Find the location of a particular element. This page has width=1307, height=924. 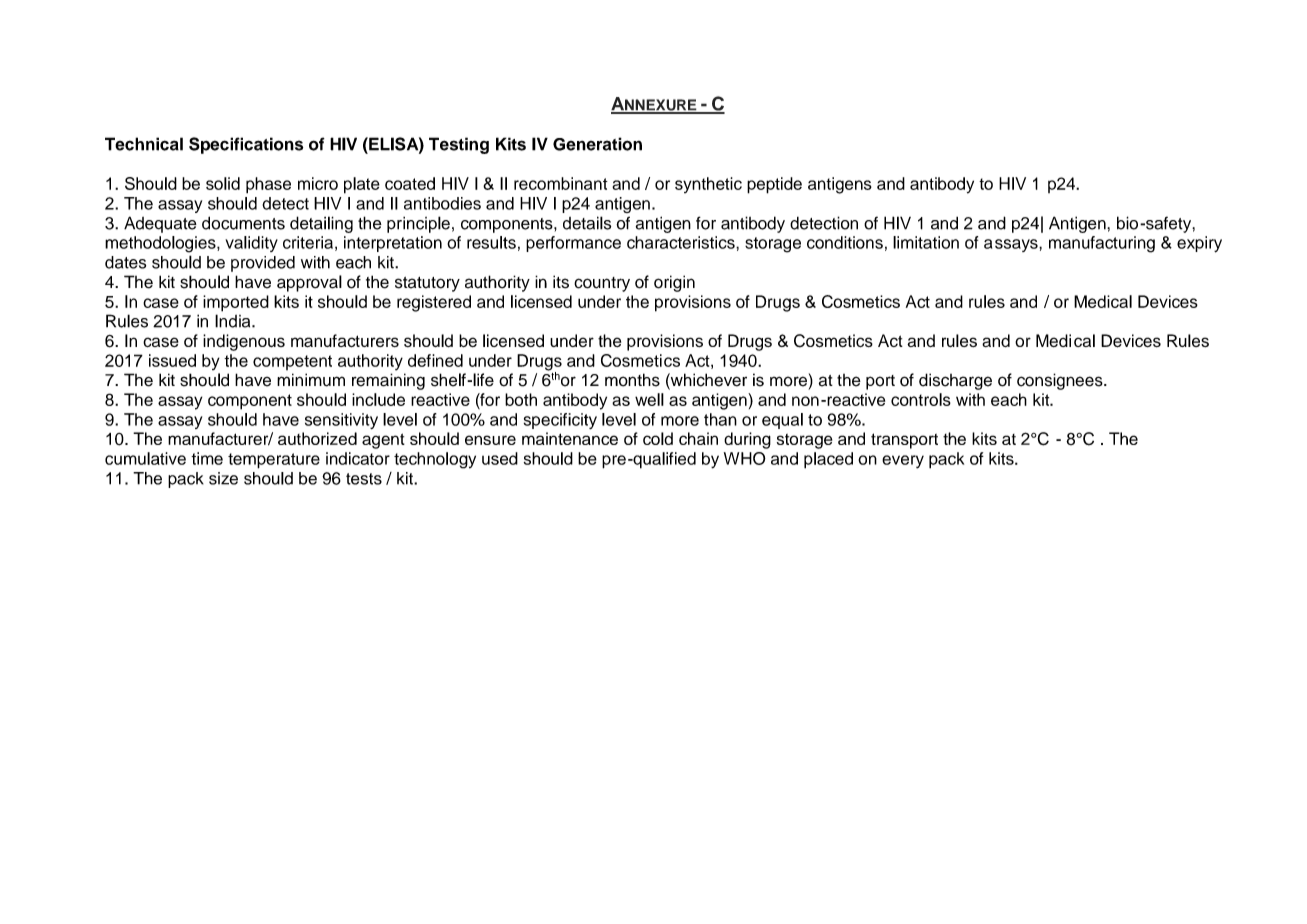

Specifications is located at coordinates (246, 145).
